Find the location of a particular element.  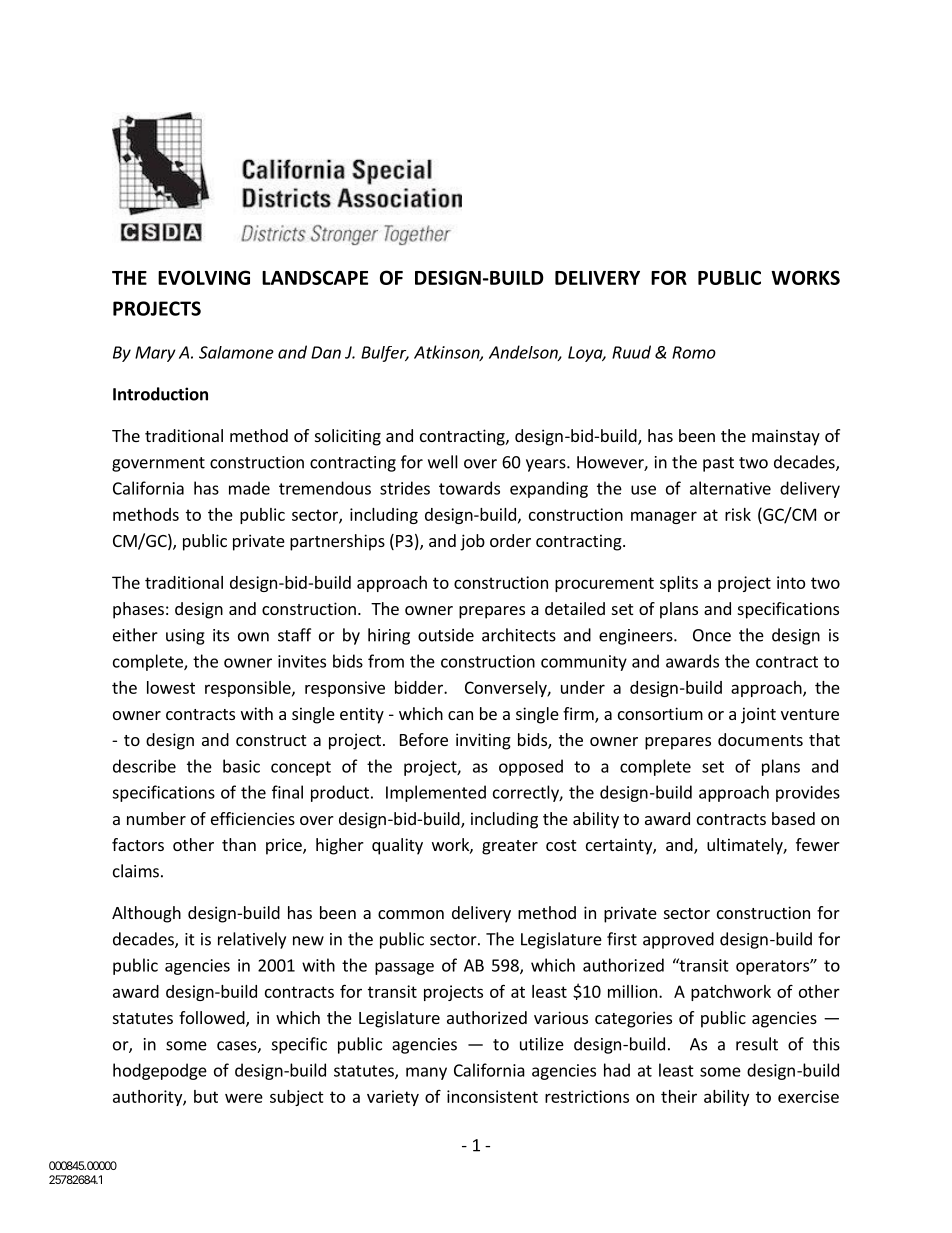

but is located at coordinates (206, 1096).
